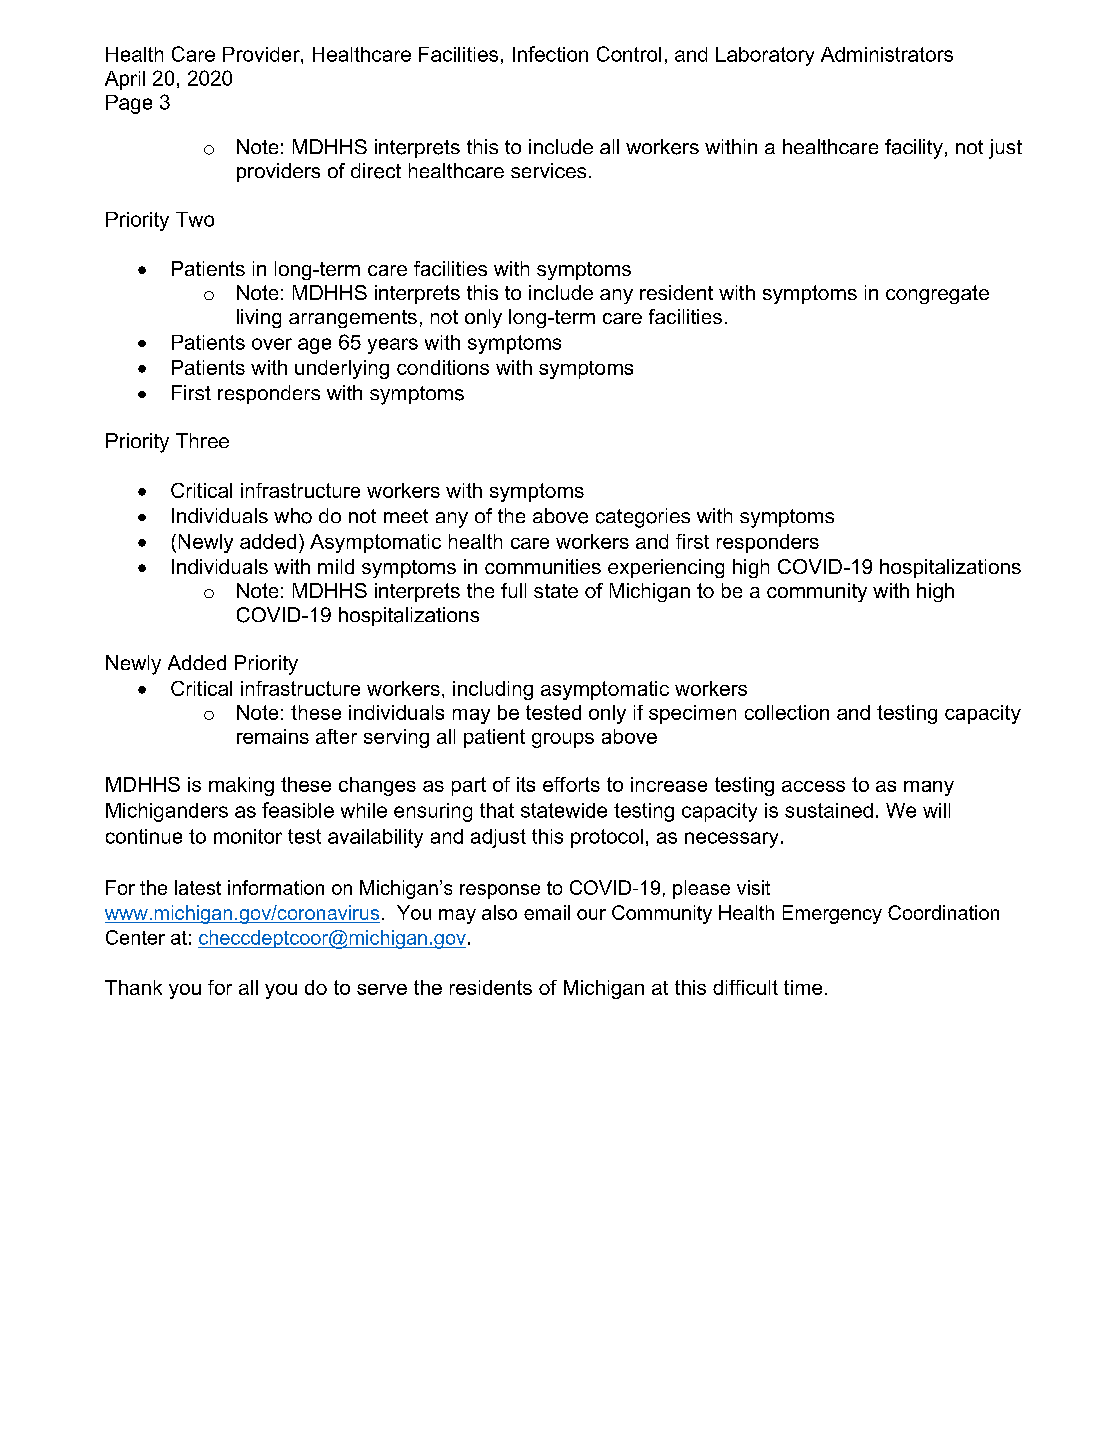  I want to click on Administrators, so click(887, 54).
